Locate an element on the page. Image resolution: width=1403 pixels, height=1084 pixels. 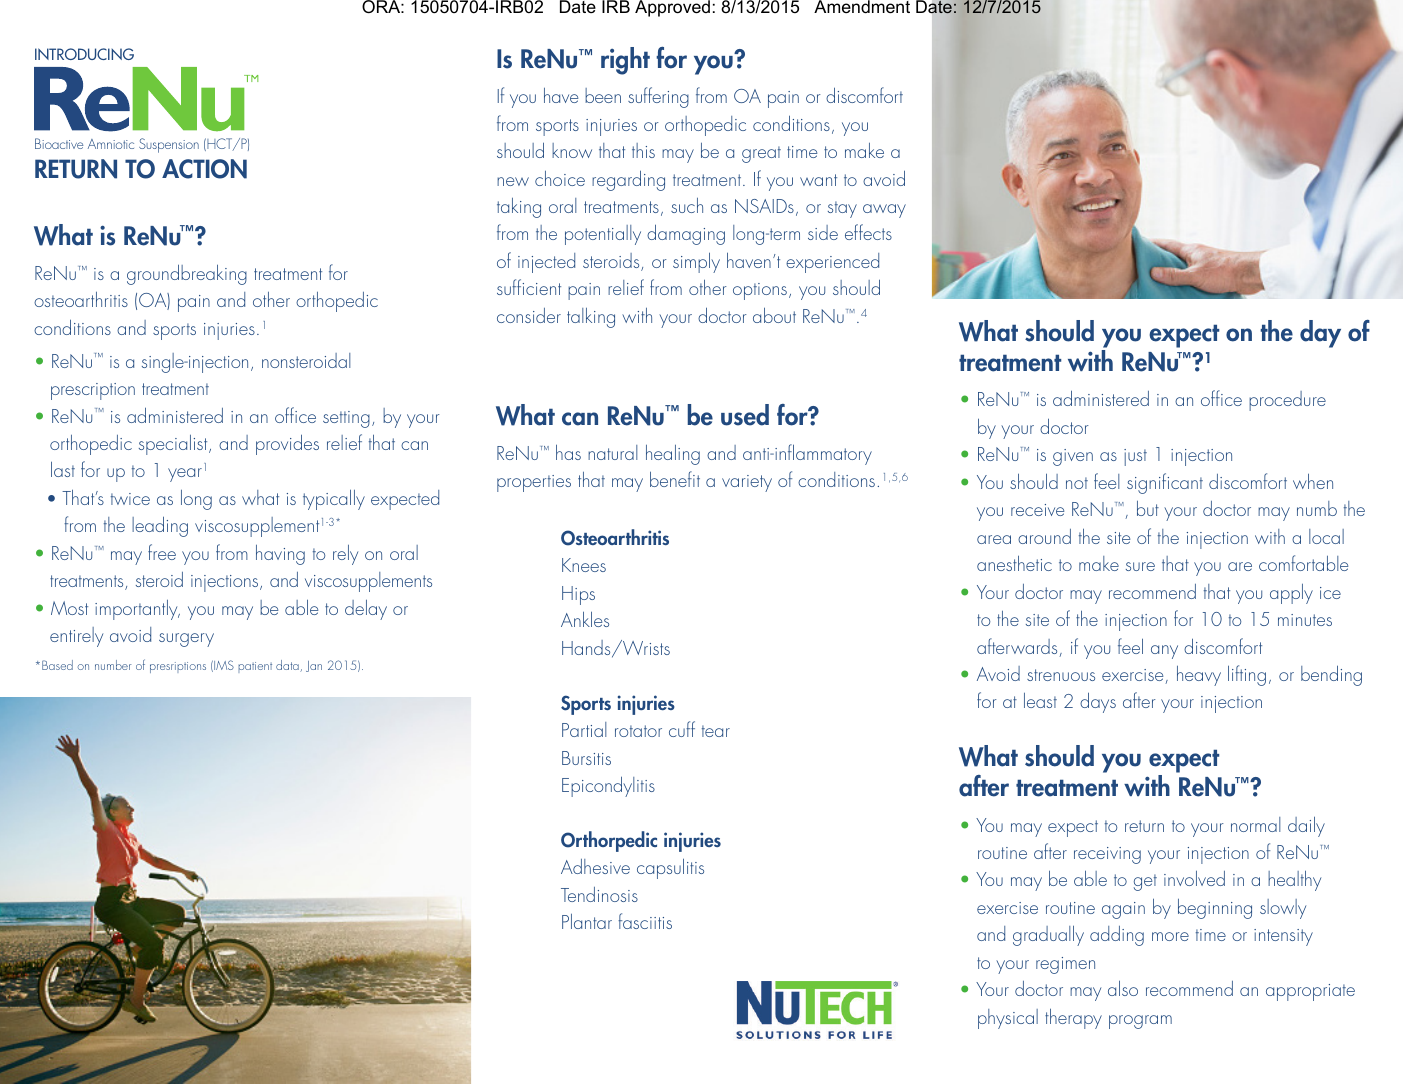
INTRODUCING is located at coordinates (84, 54).
